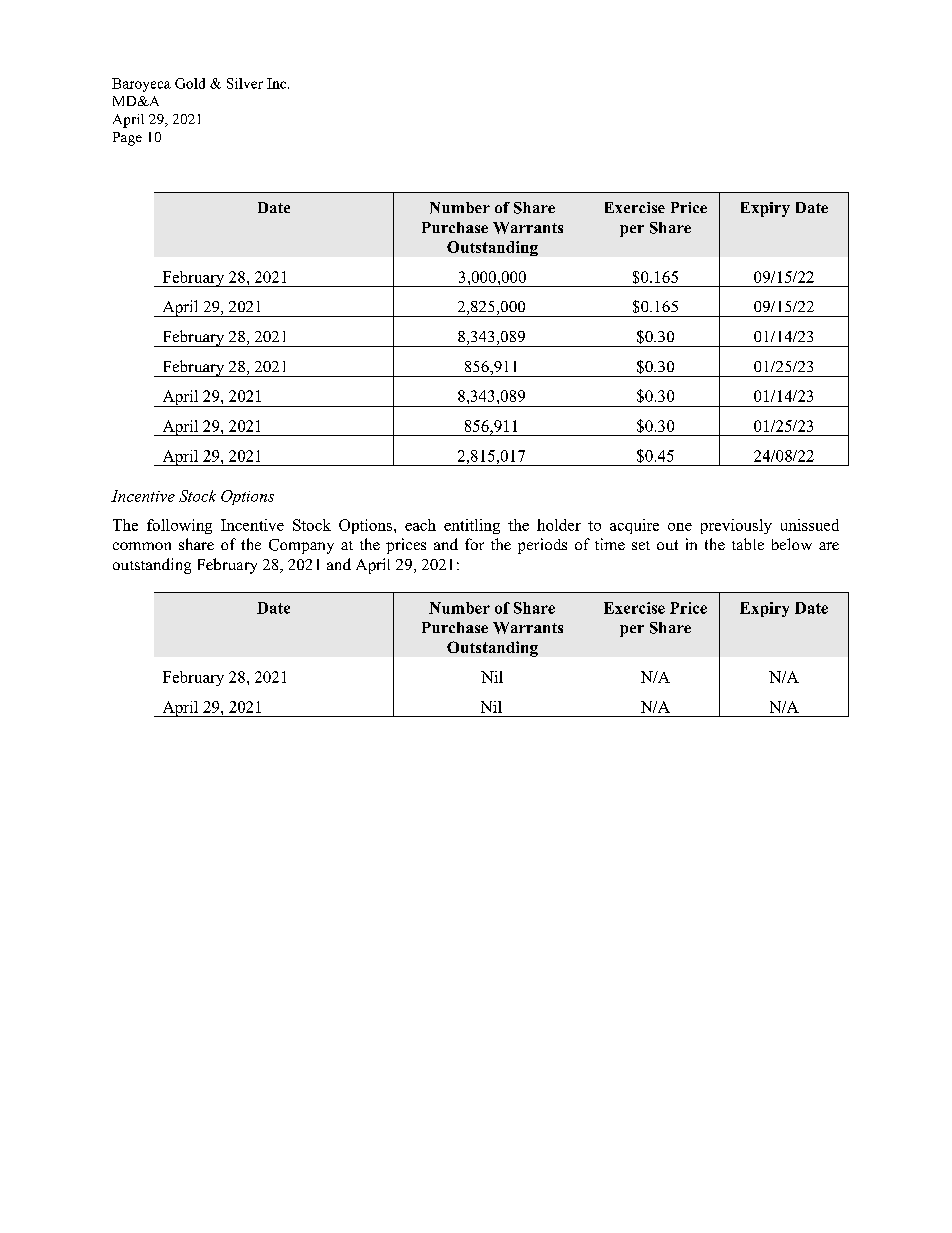 The image size is (952, 1233). Describe the element at coordinates (559, 525) in the screenshot. I see `holder` at that location.
